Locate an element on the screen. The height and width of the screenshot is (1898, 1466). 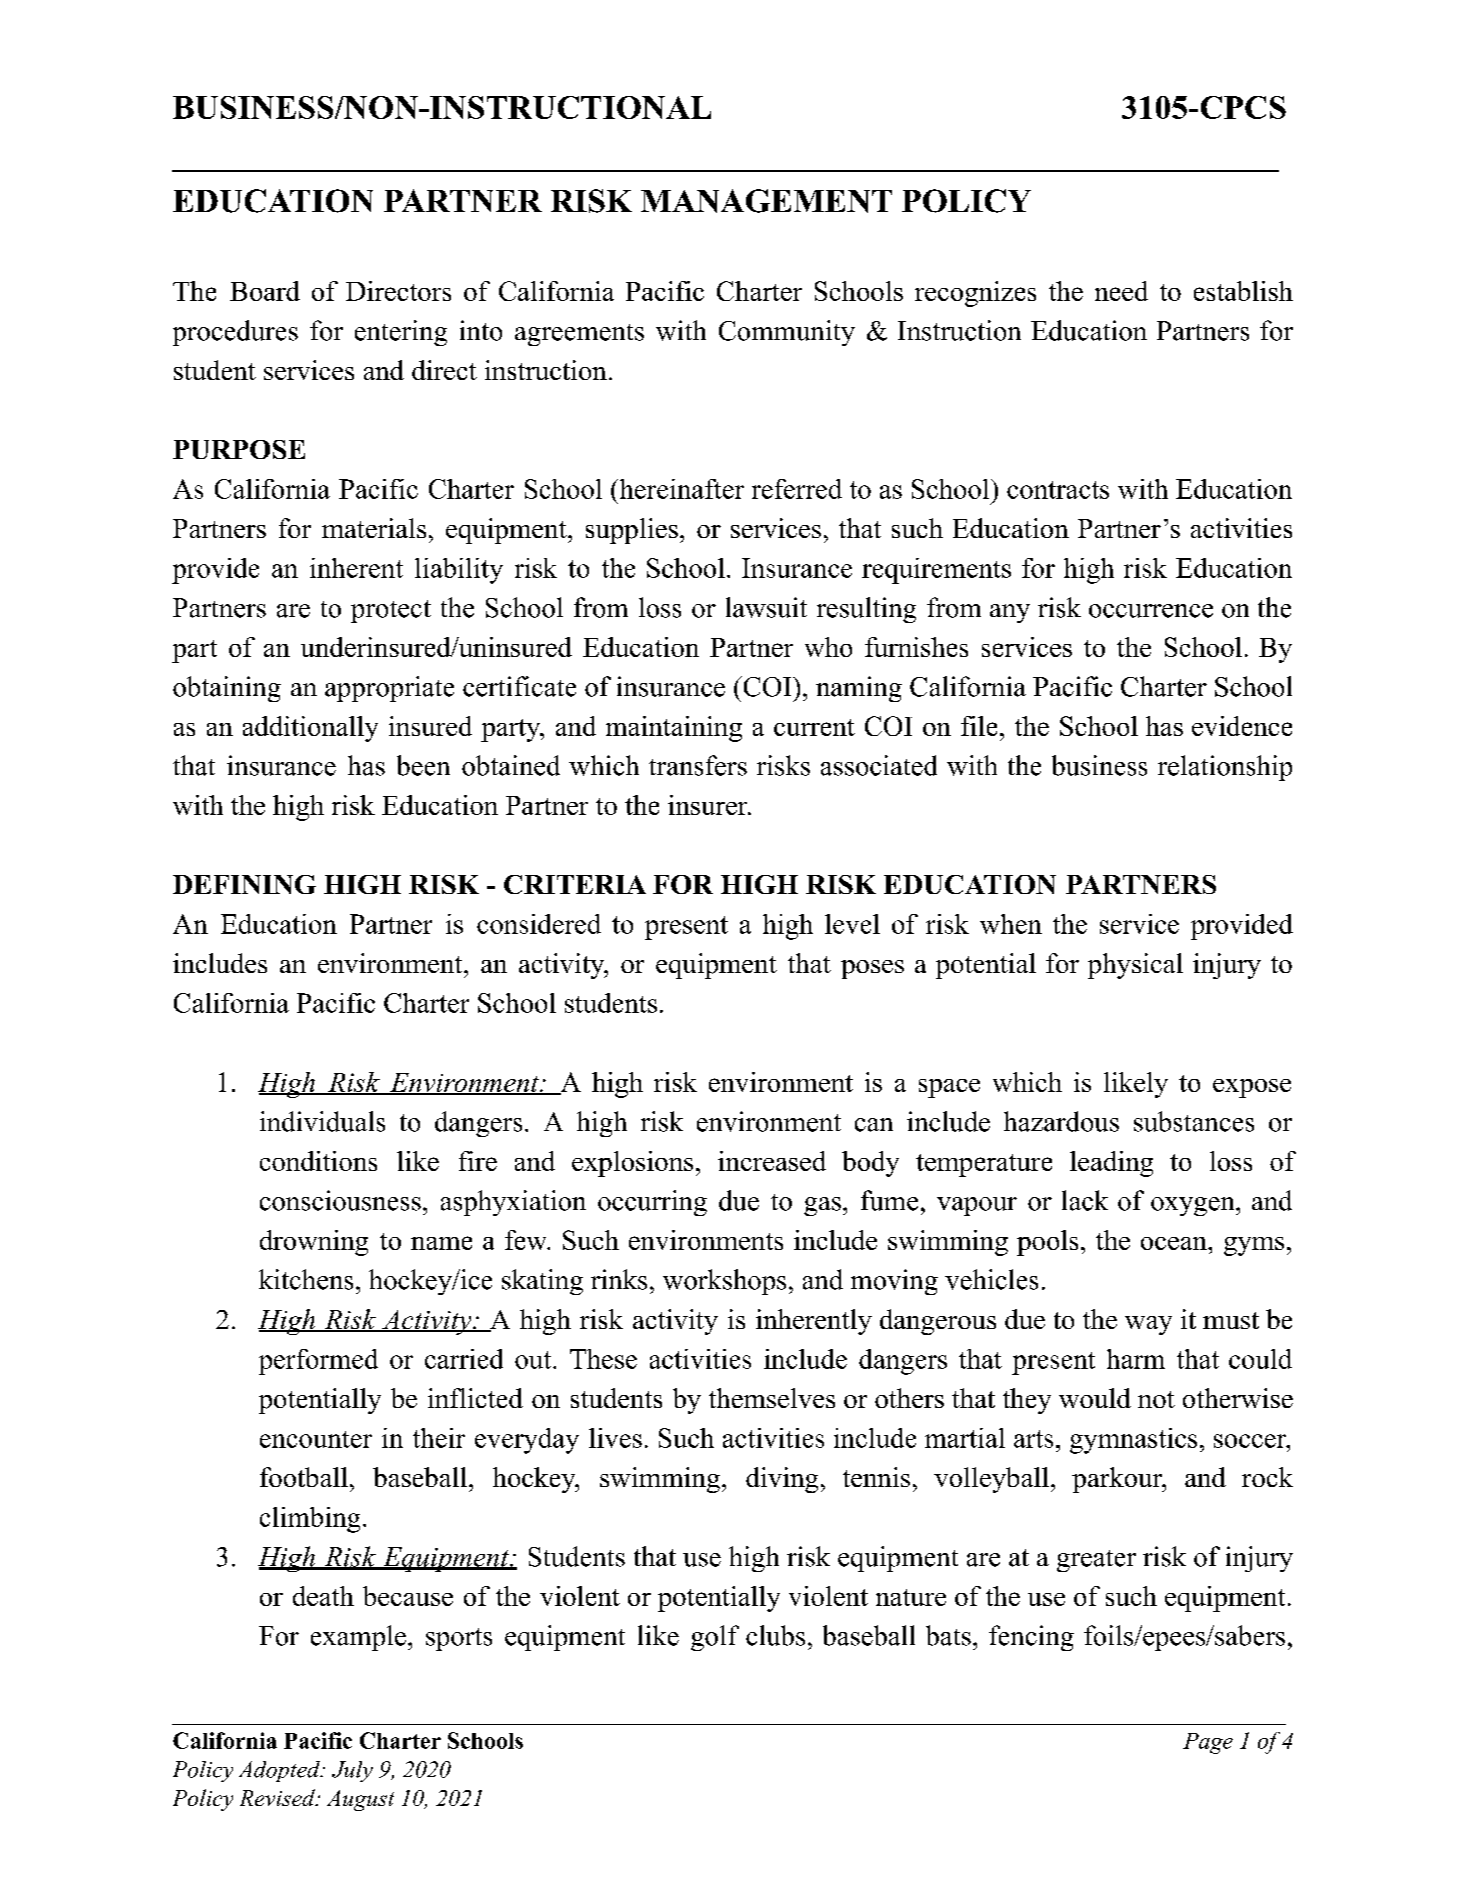
need is located at coordinates (1121, 291).
